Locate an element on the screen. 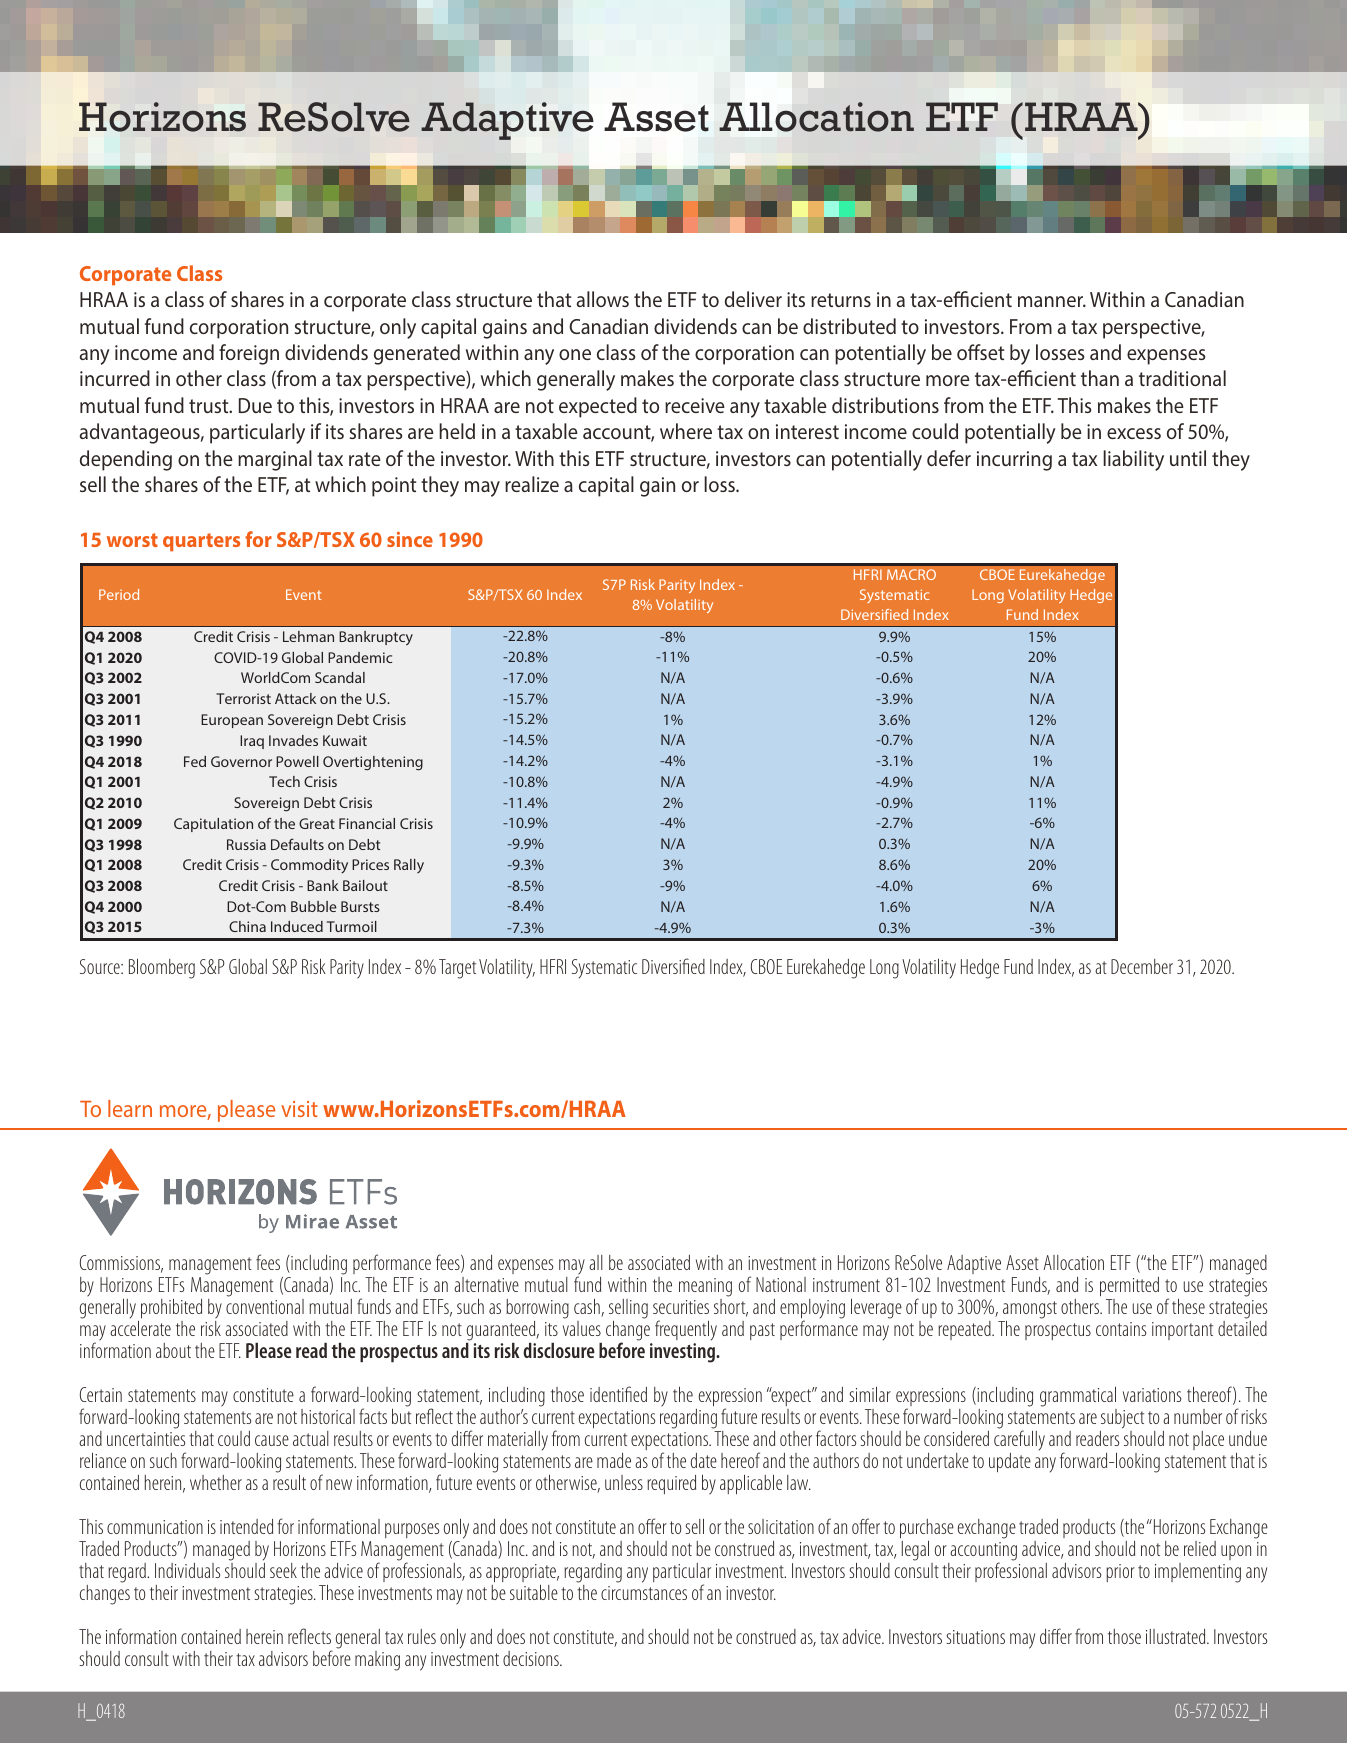 Image resolution: width=1347 pixels, height=1743 pixels. realize is located at coordinates (532, 484).
